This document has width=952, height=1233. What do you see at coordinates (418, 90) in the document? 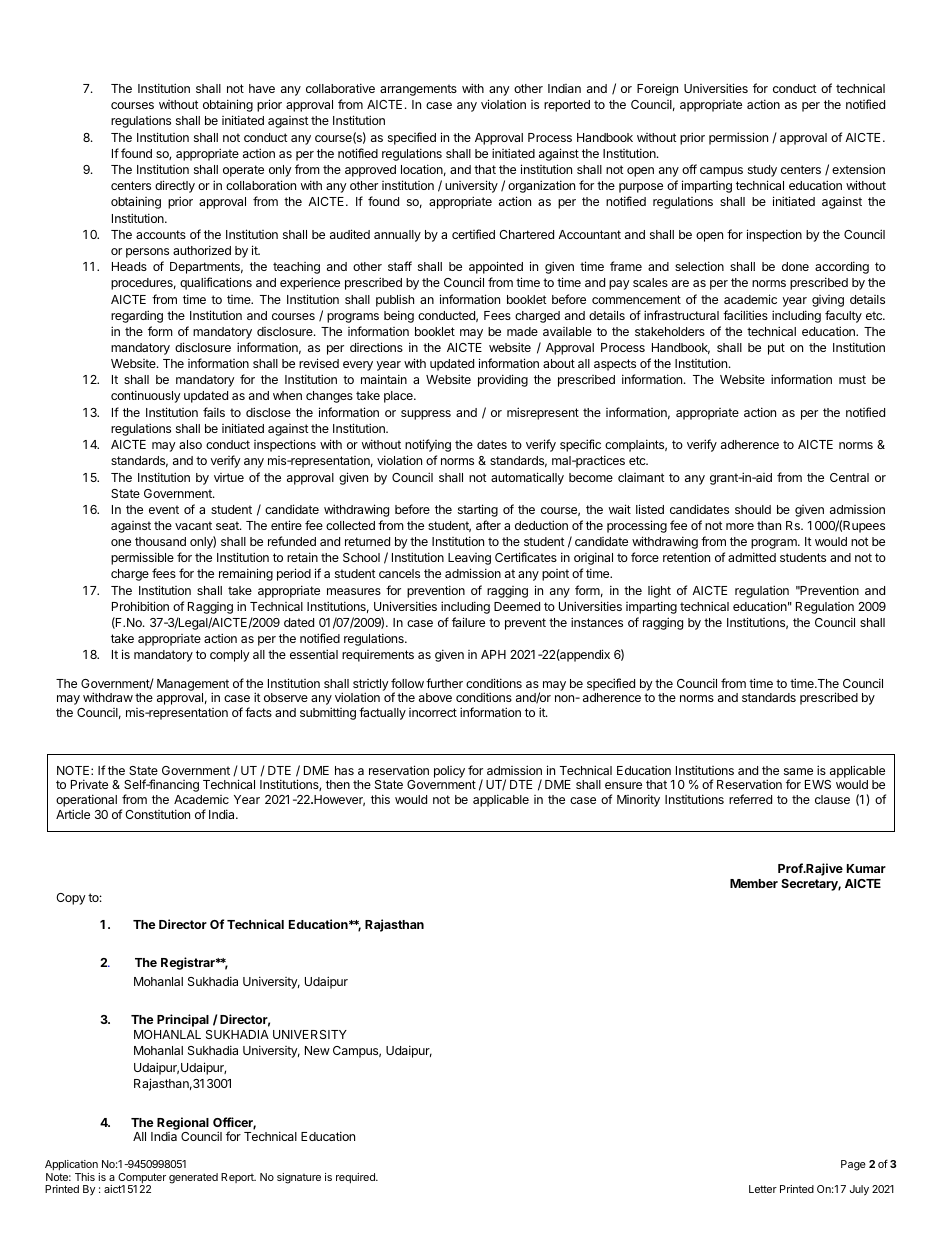
I see `arrangements` at bounding box center [418, 90].
